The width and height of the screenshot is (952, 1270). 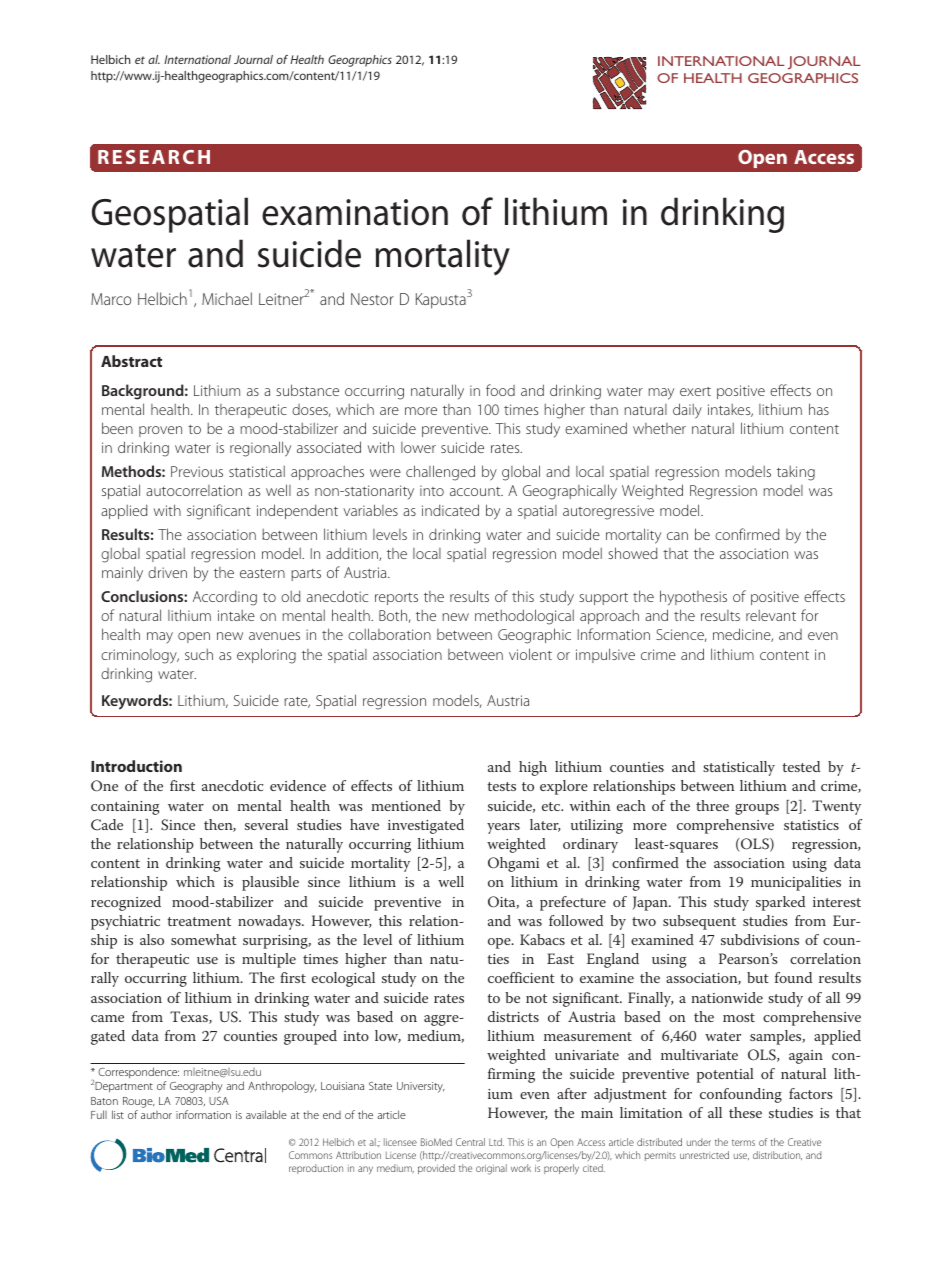 What do you see at coordinates (503, 828) in the screenshot?
I see `years` at bounding box center [503, 828].
